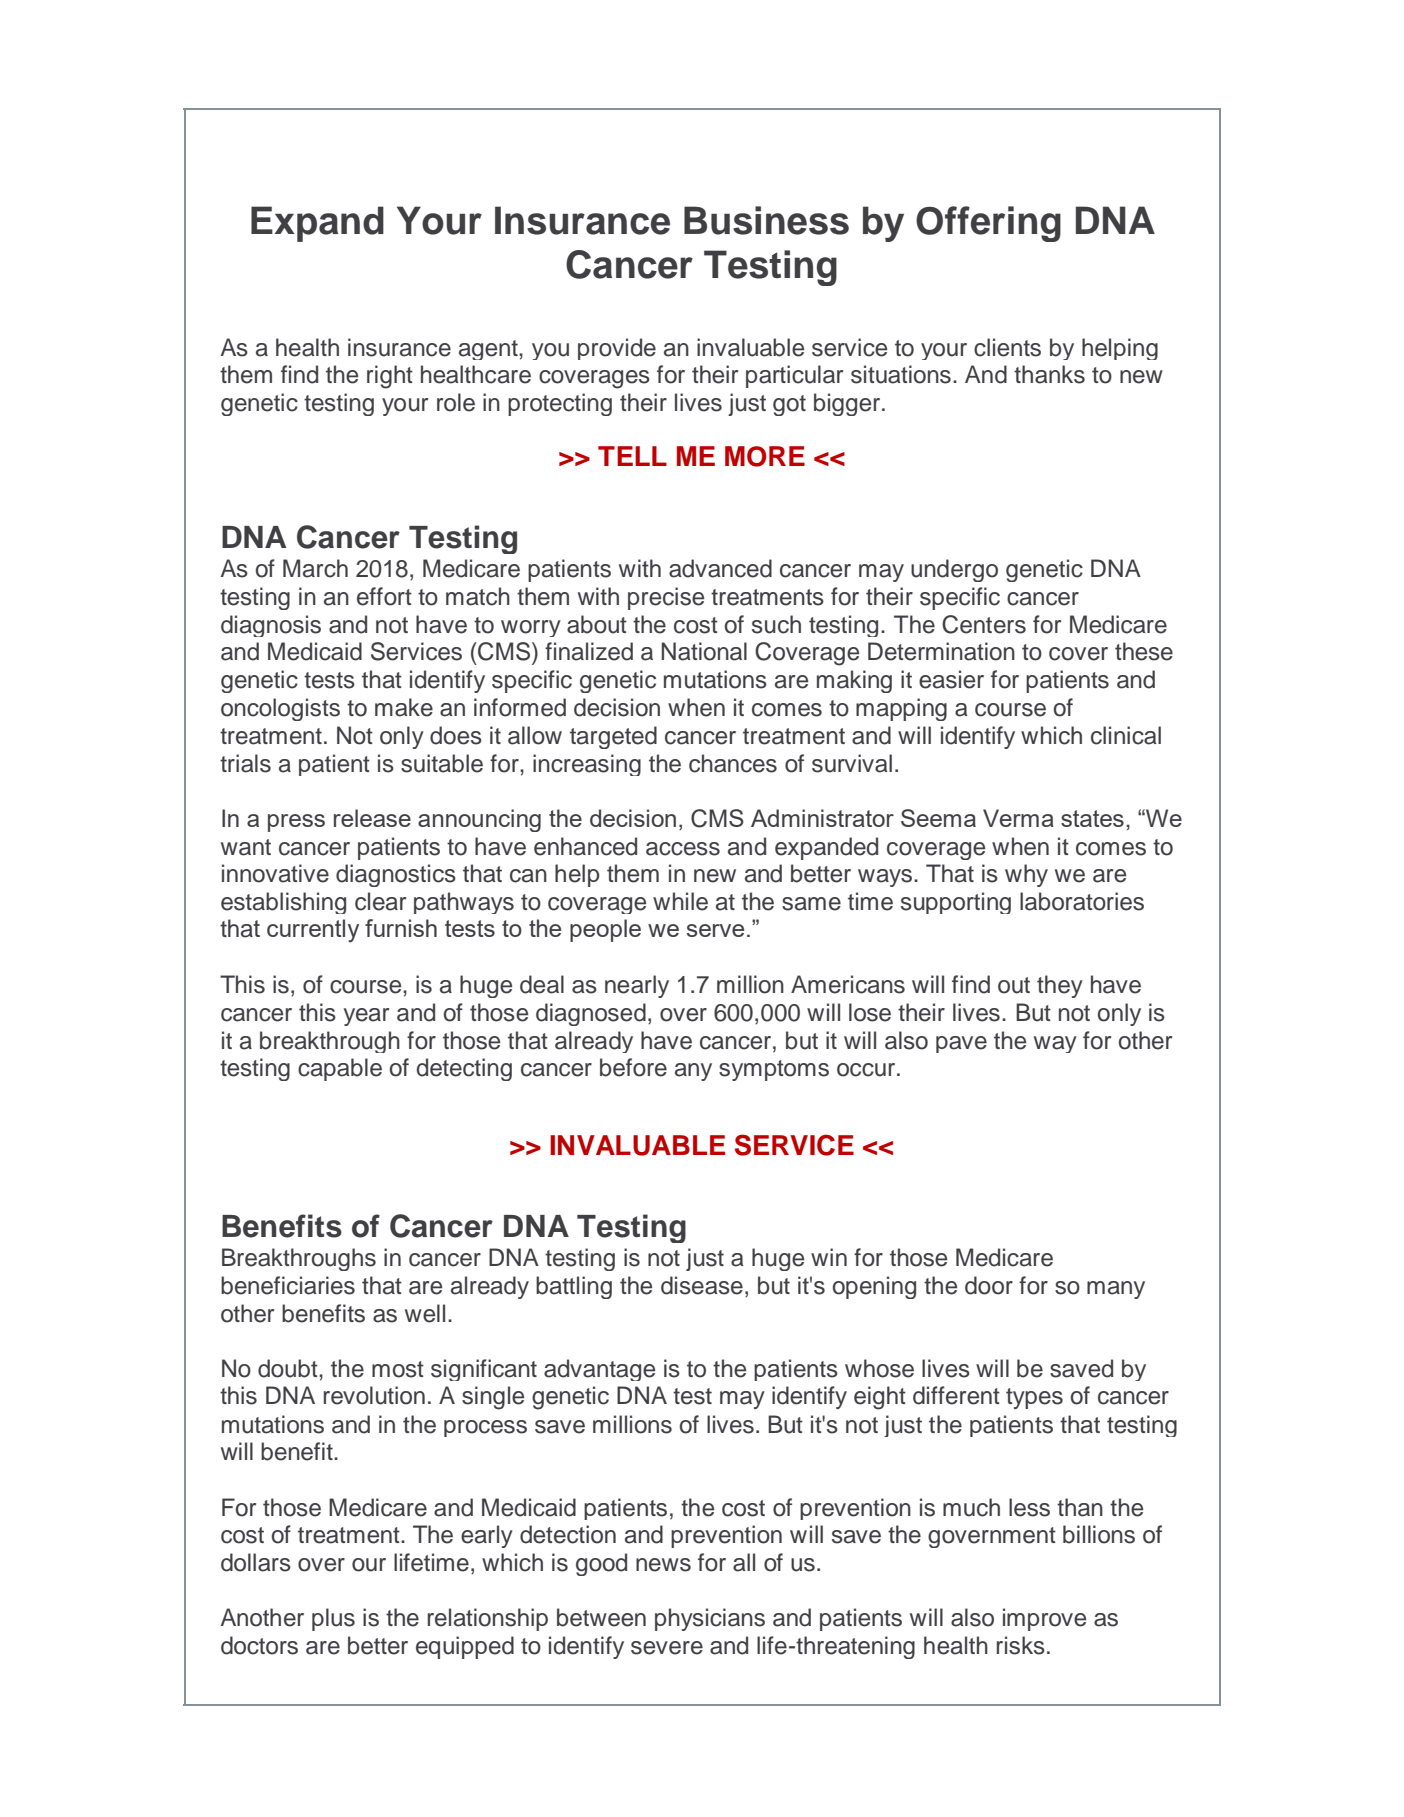 The image size is (1404, 1817). What do you see at coordinates (715, 930) in the page?
I see `serve` at bounding box center [715, 930].
